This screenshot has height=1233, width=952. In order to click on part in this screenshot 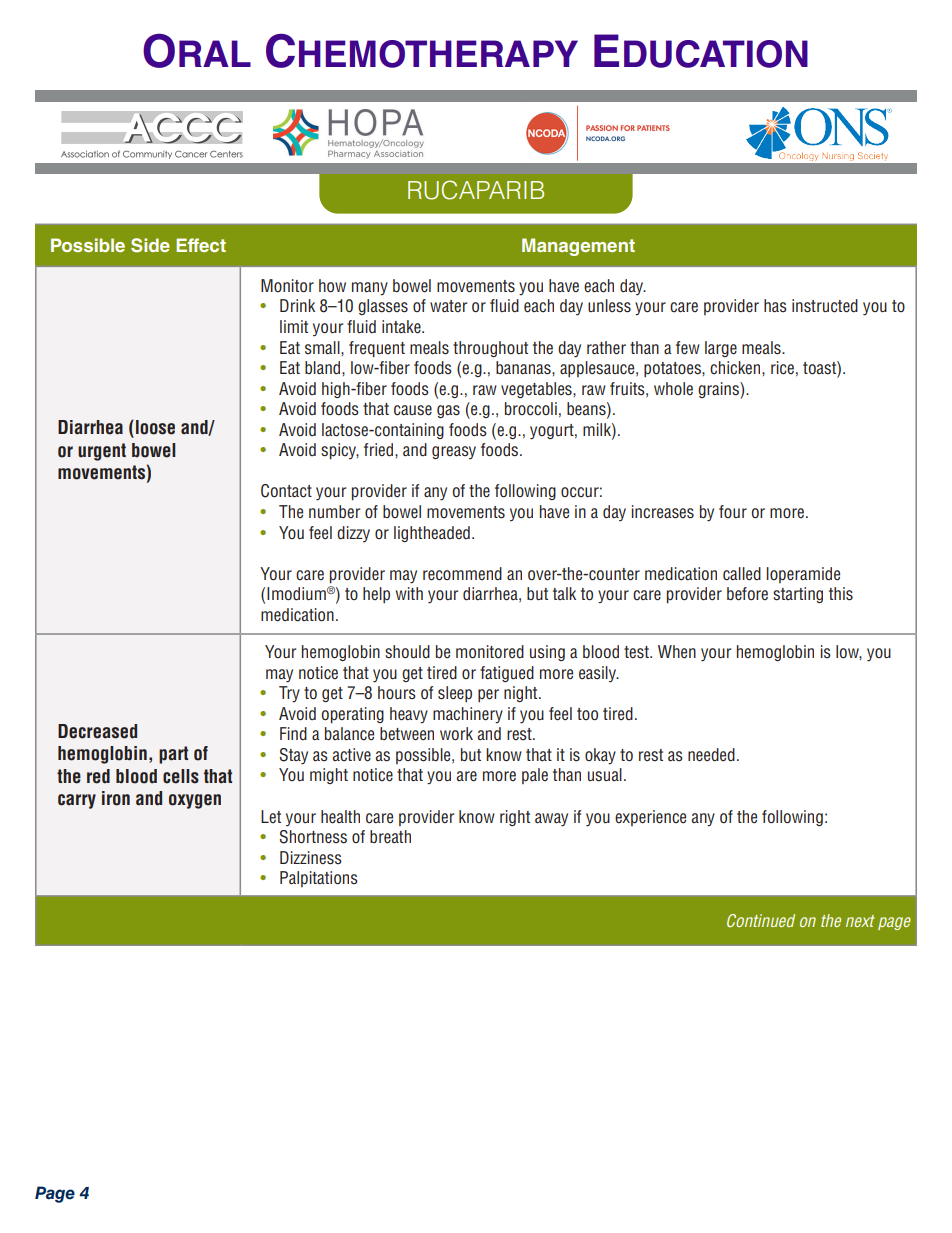, I will do `click(173, 755)`.
